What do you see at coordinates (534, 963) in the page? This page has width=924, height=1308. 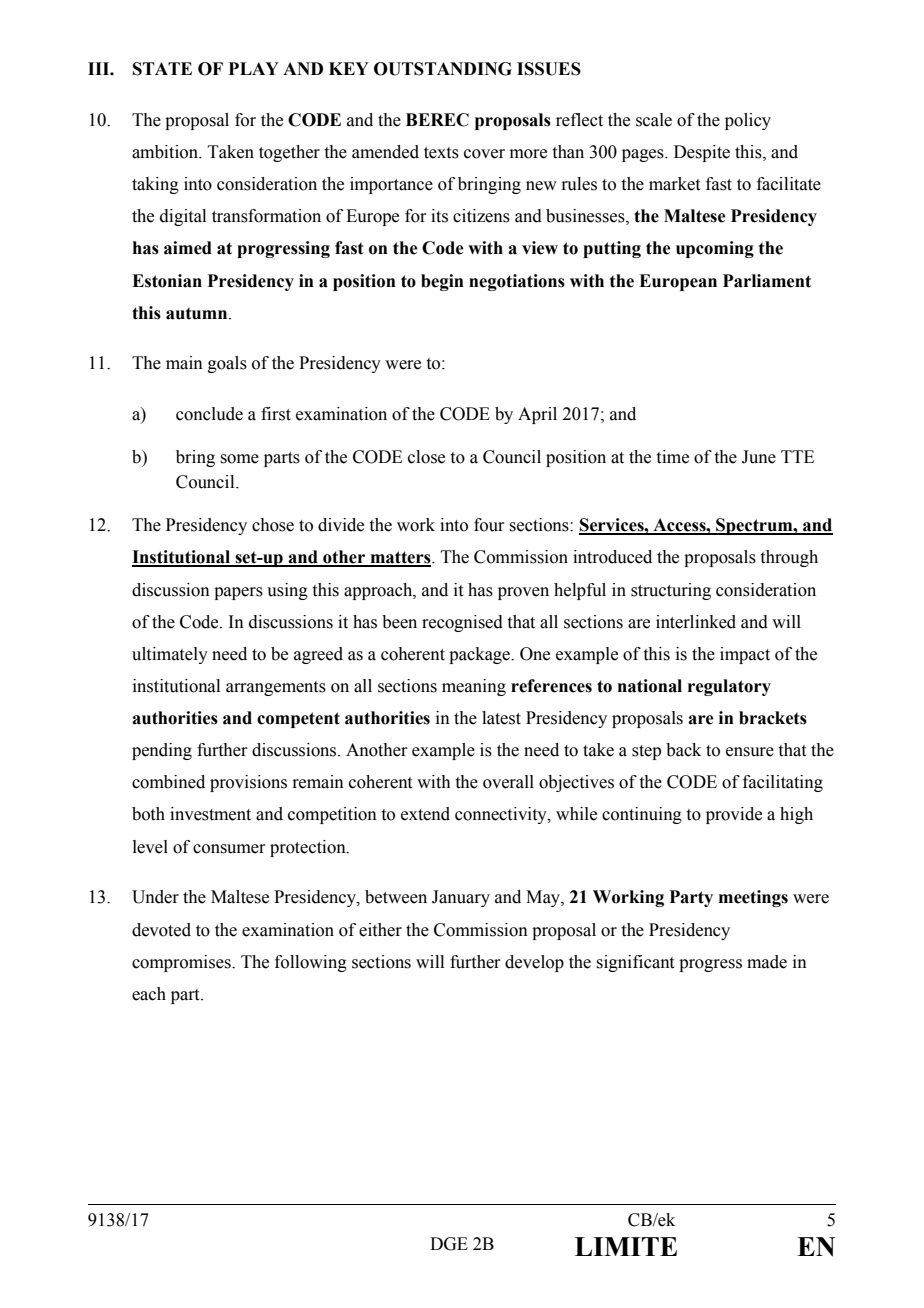 I see `develop` at bounding box center [534, 963].
